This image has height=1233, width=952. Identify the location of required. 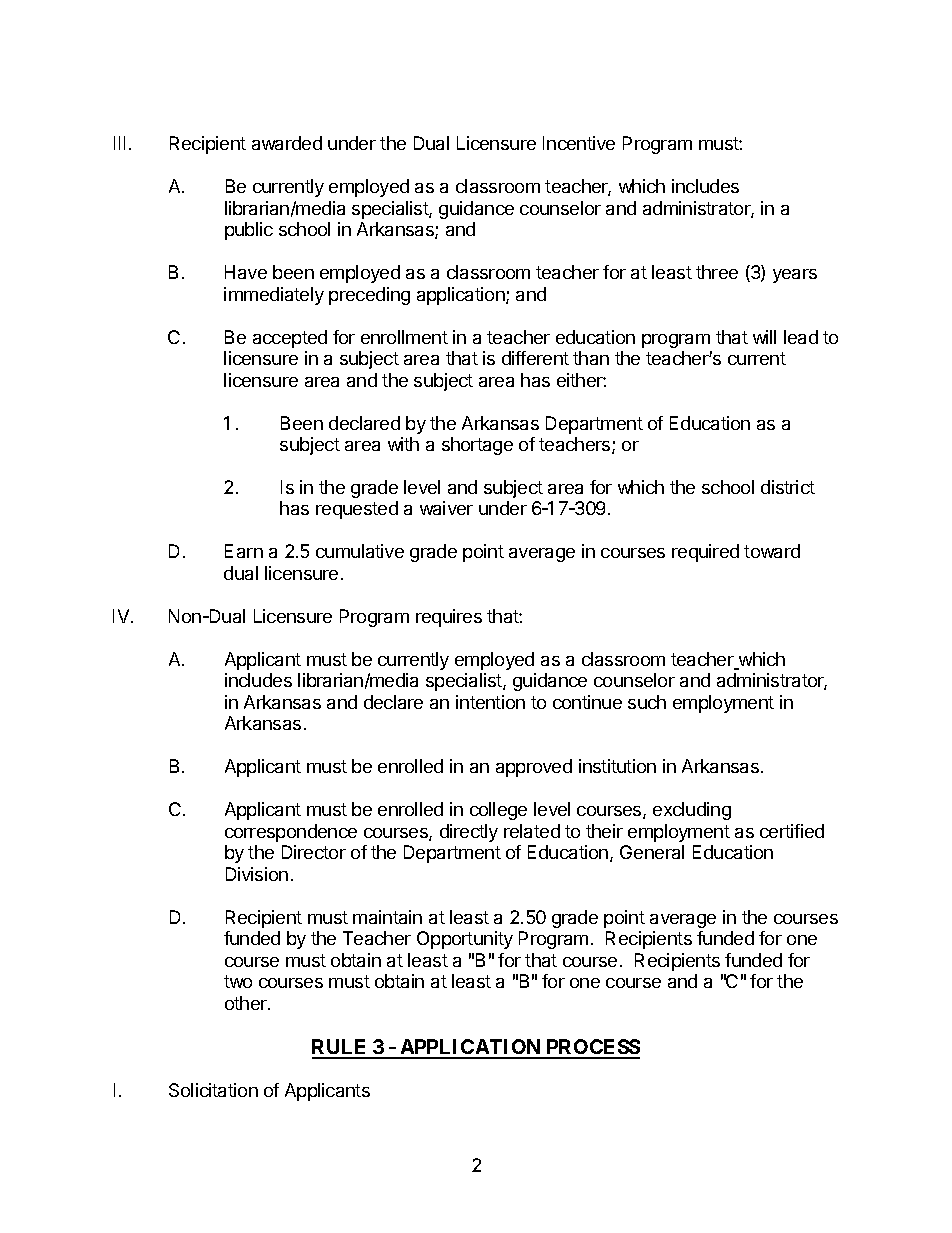
(705, 553).
